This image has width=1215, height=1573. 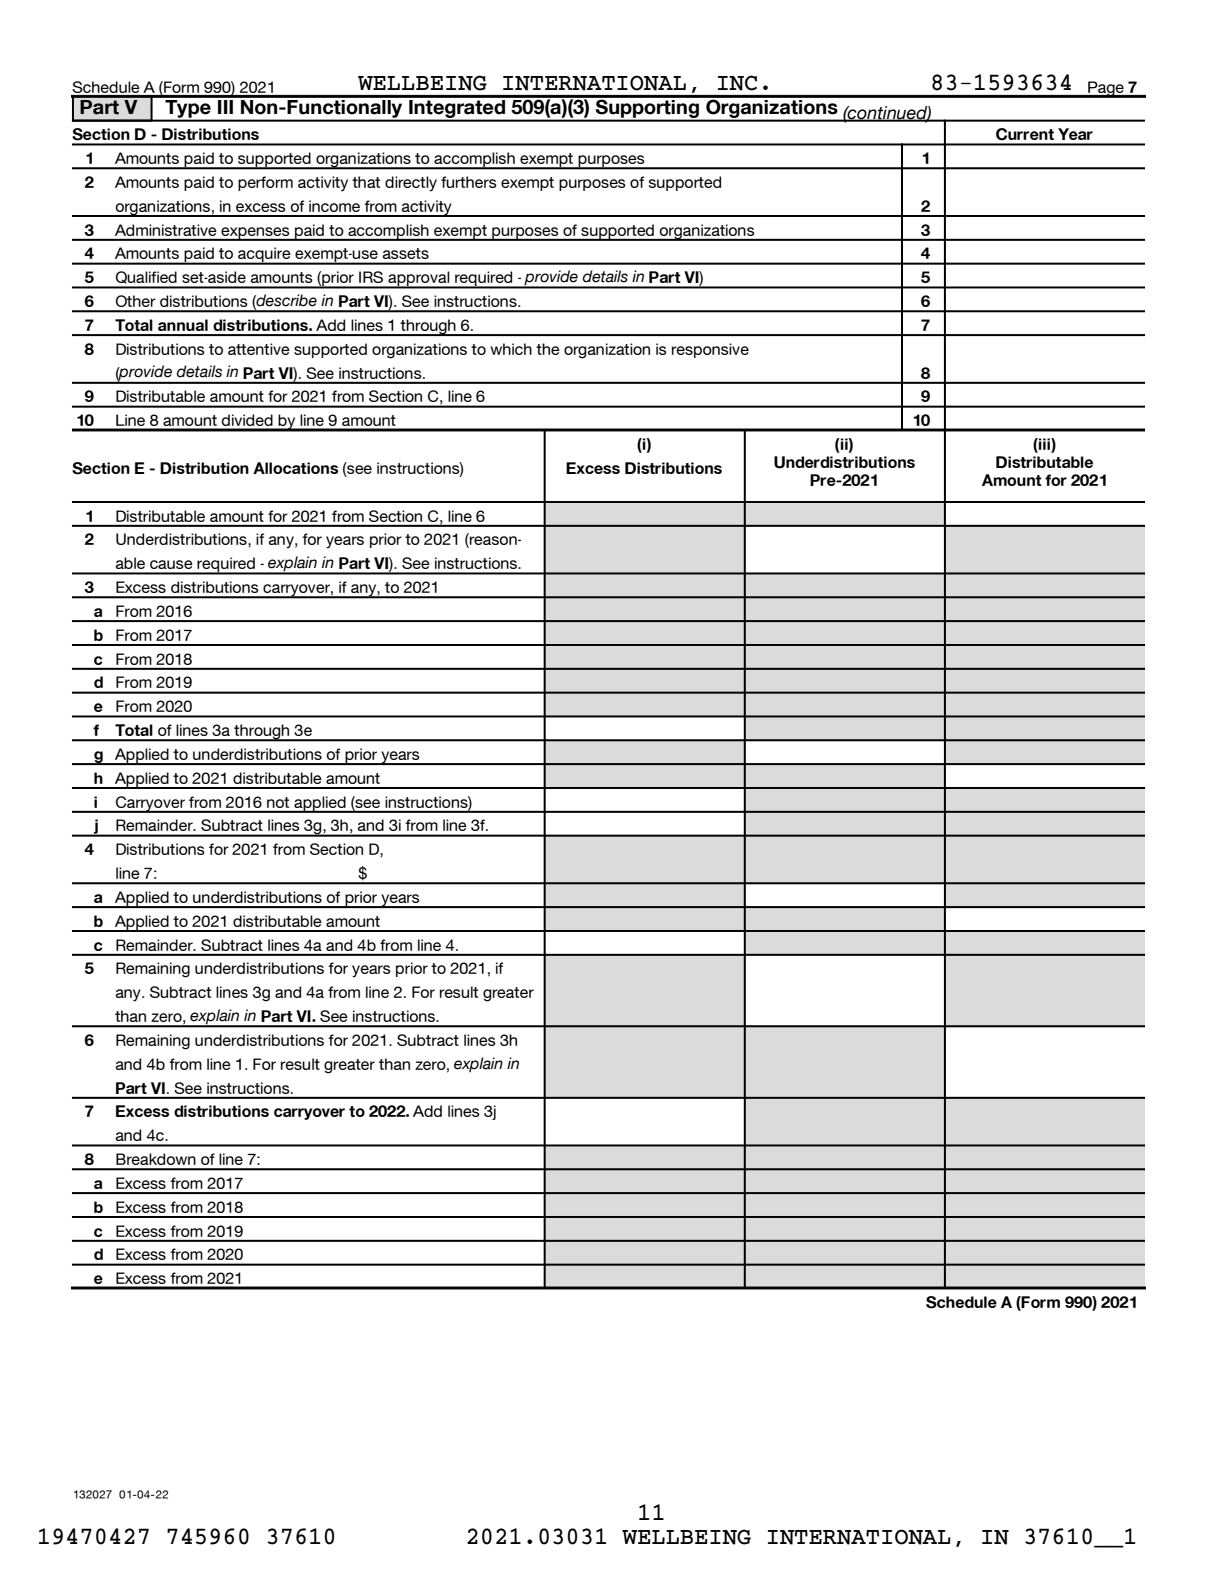 I want to click on directly, so click(x=411, y=184).
